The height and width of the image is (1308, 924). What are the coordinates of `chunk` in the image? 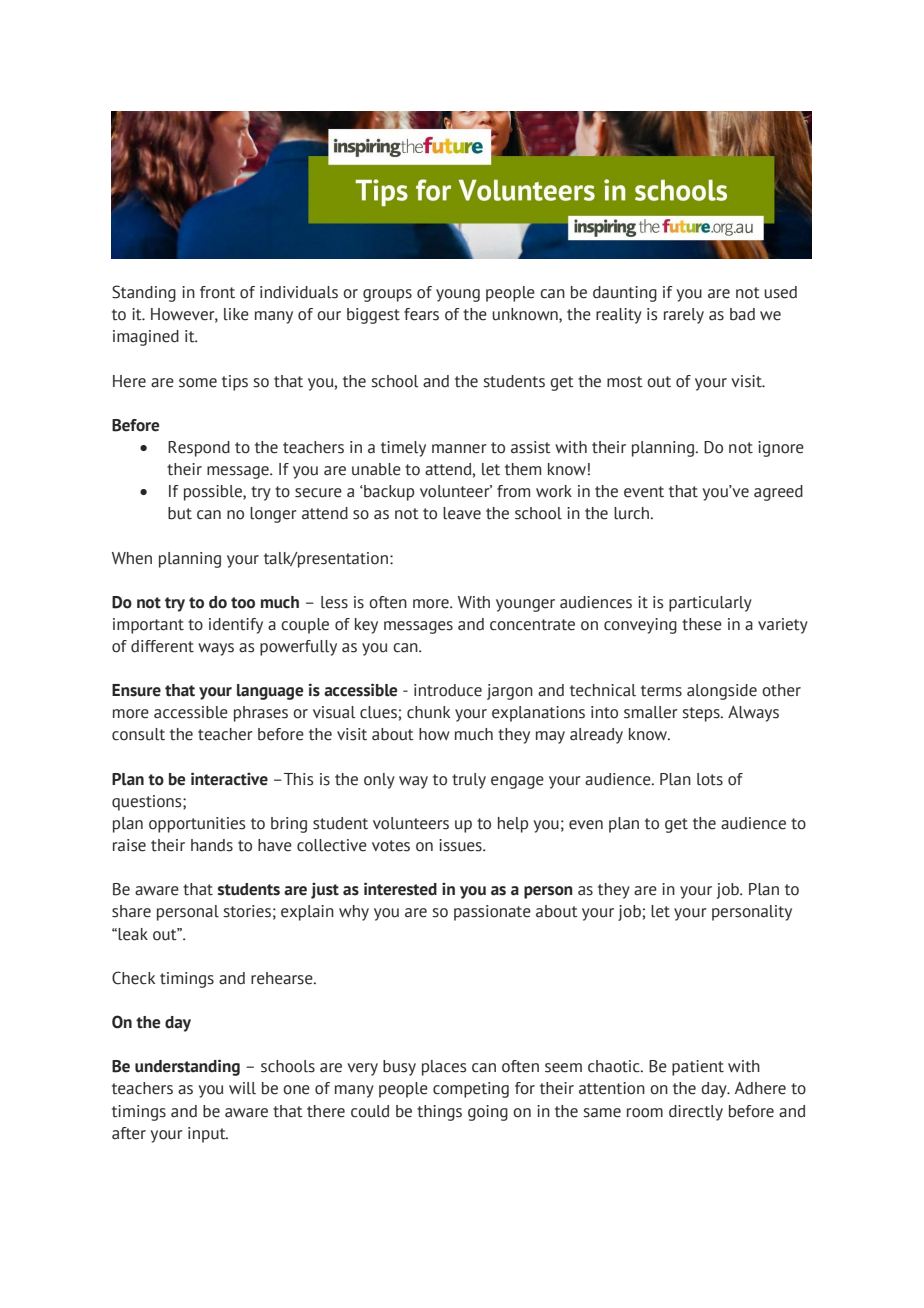 It's located at (428, 712).
